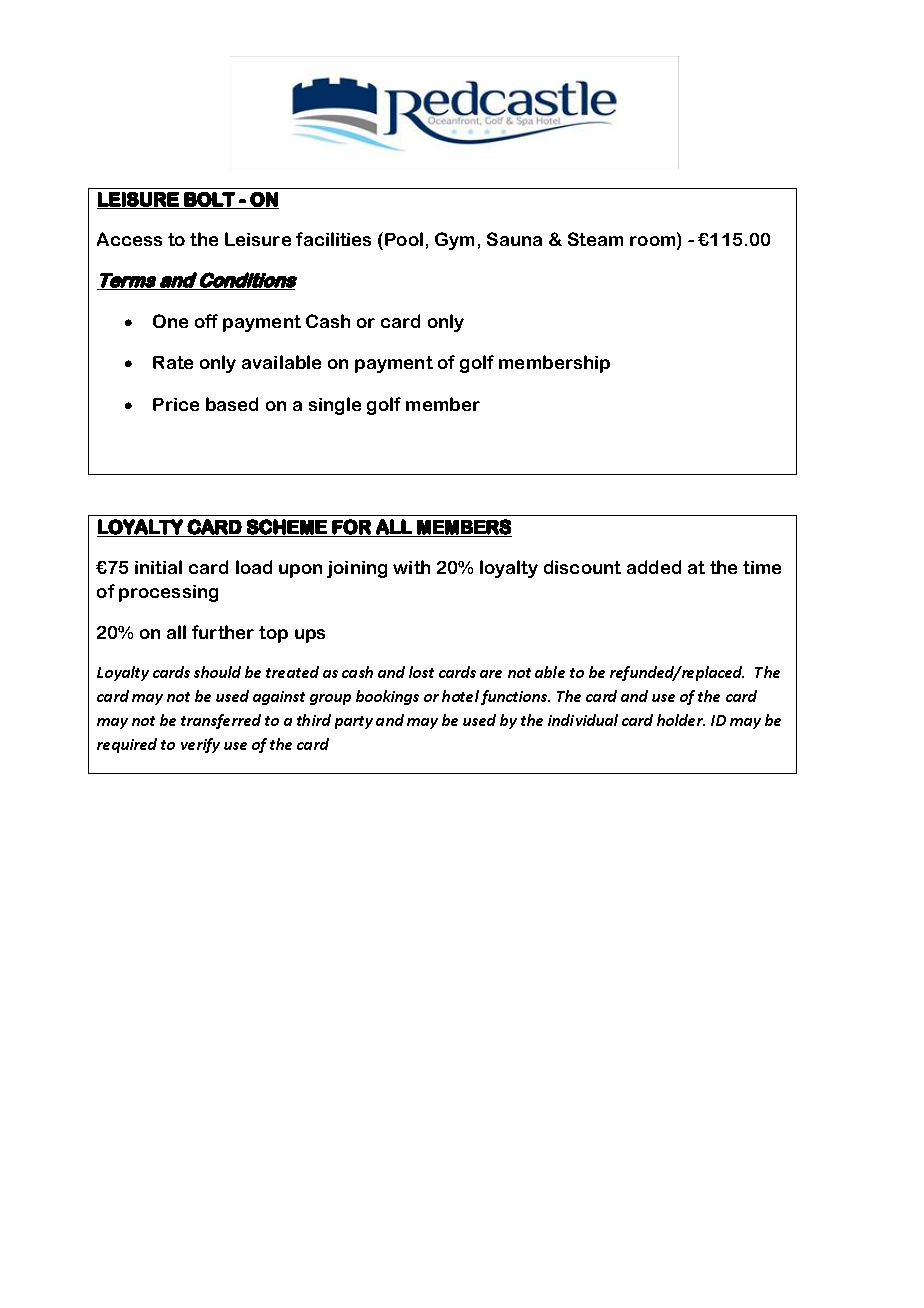 The height and width of the document is (1308, 924). I want to click on added, so click(654, 567).
